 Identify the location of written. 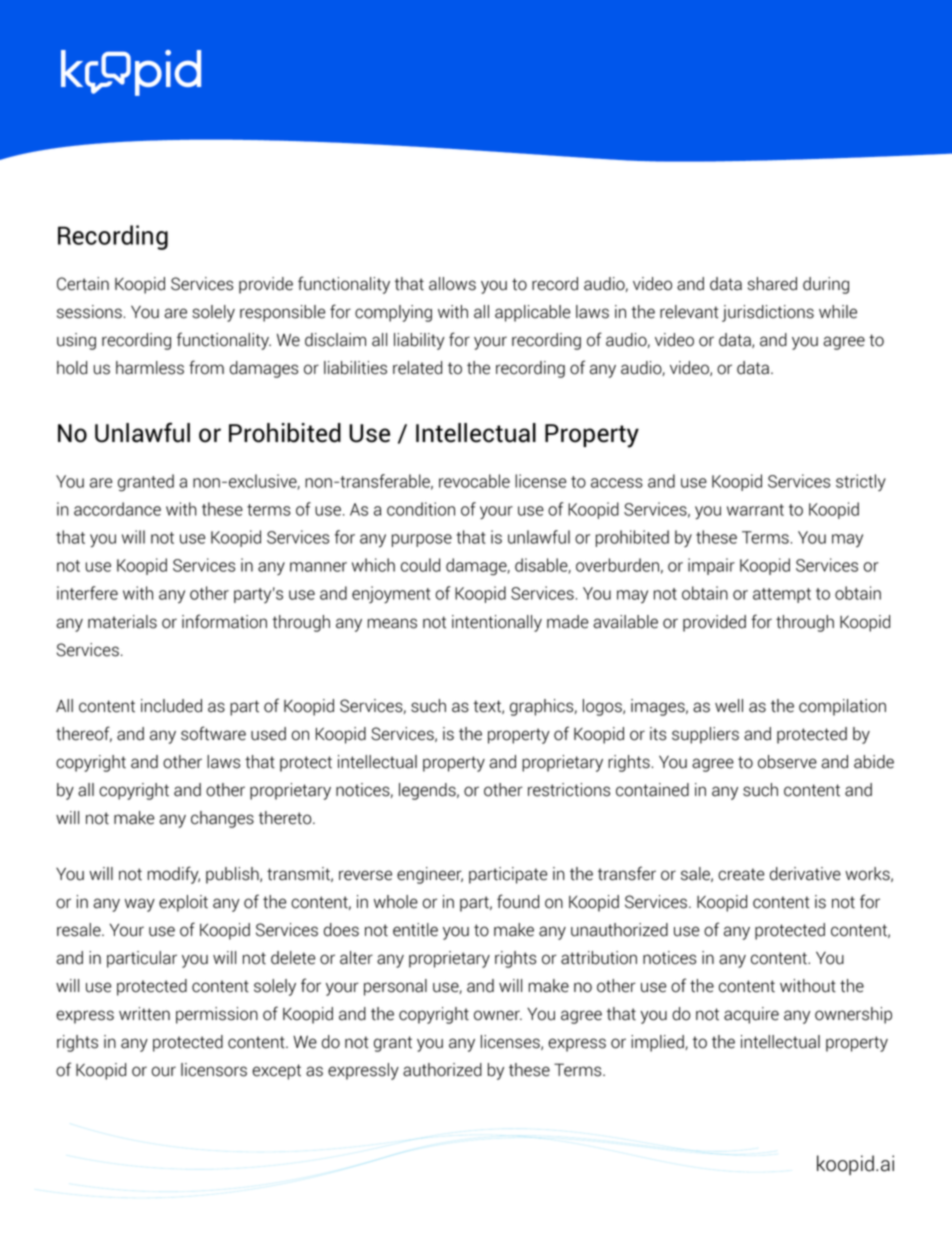
(144, 1014).
